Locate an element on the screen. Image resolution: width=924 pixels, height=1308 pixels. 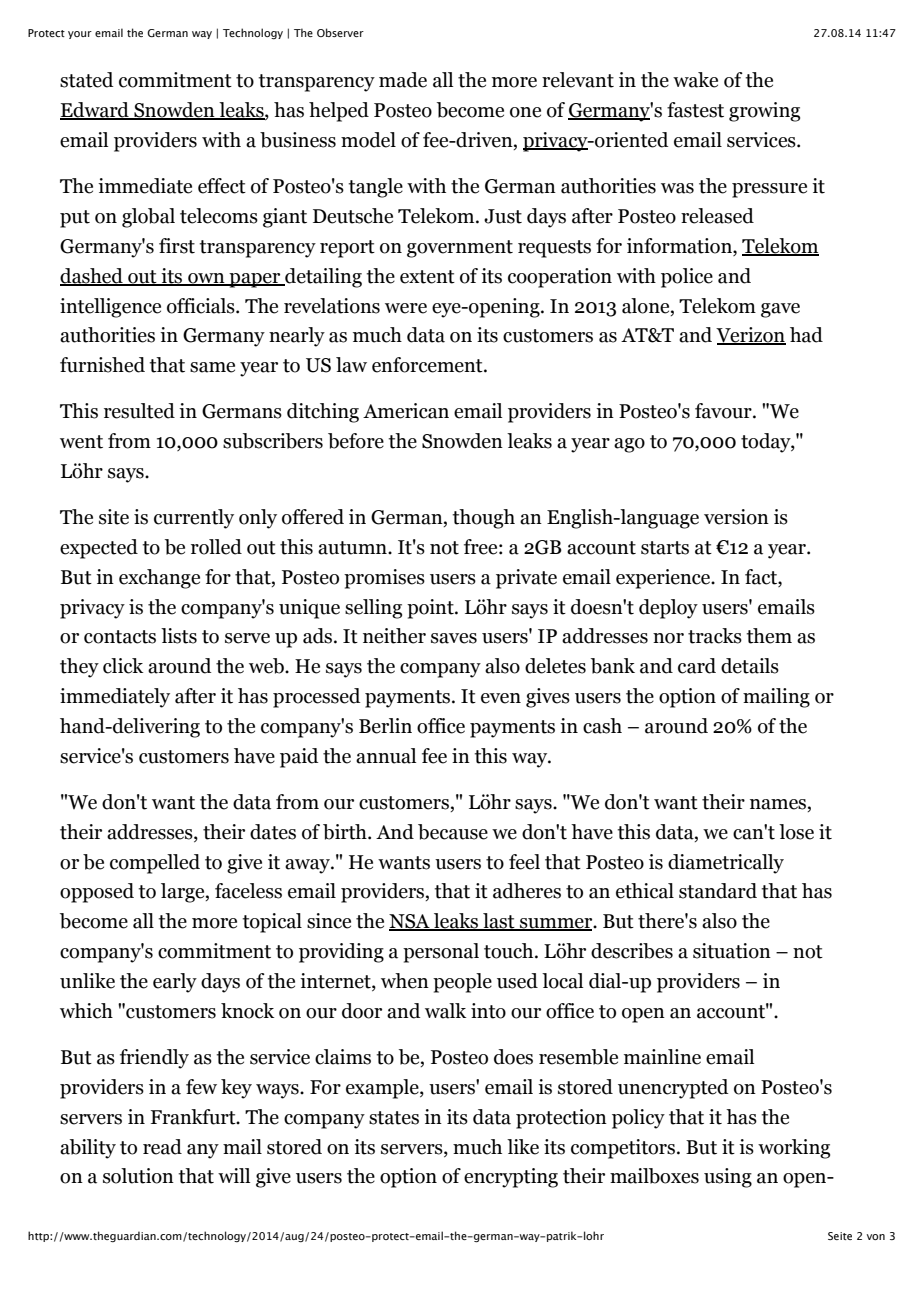
stated is located at coordinates (86, 80).
